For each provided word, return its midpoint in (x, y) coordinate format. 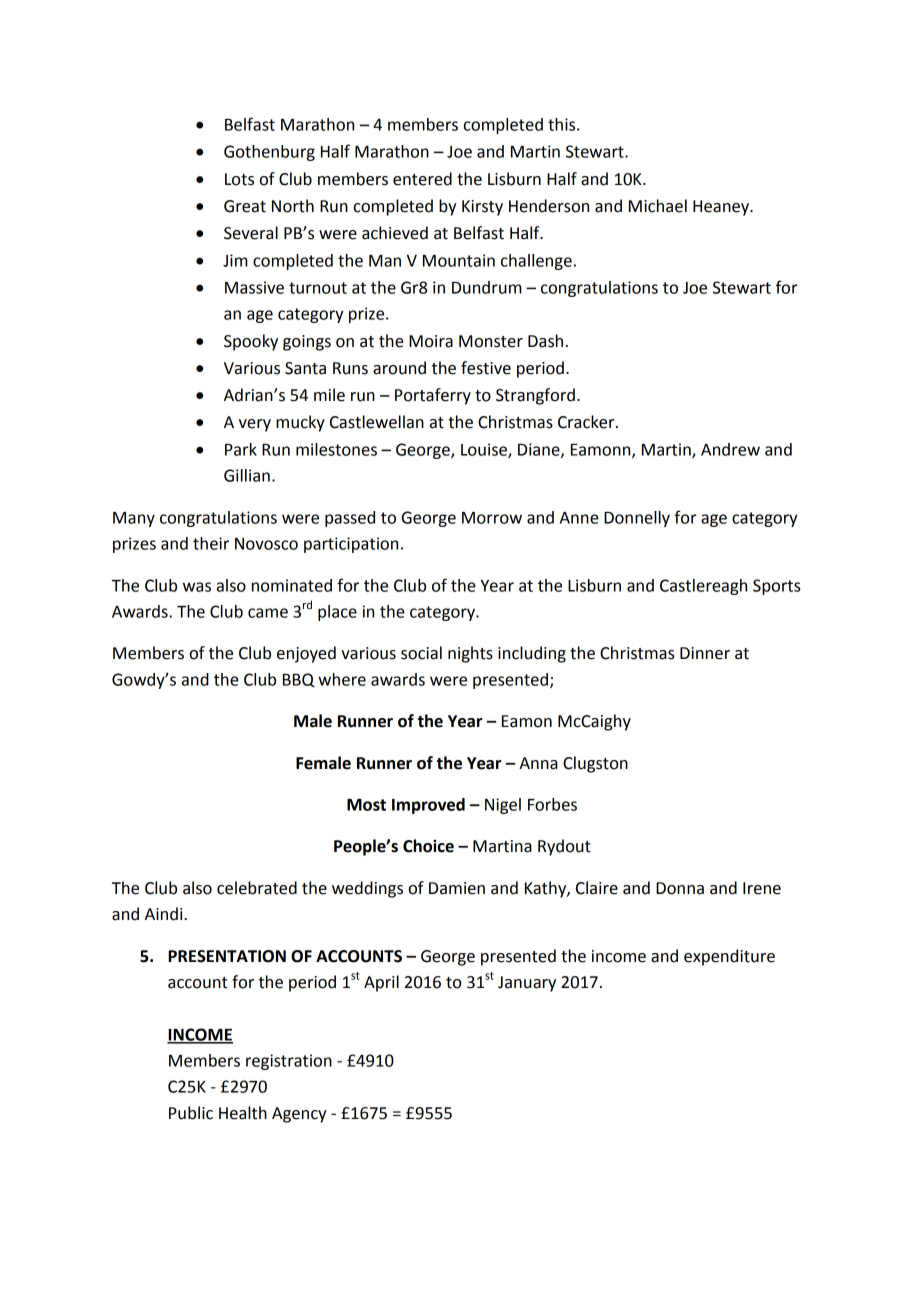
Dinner (705, 653)
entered (422, 179)
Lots (239, 179)
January (527, 984)
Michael (658, 206)
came (268, 613)
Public (191, 1113)
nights (470, 654)
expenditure (729, 957)
